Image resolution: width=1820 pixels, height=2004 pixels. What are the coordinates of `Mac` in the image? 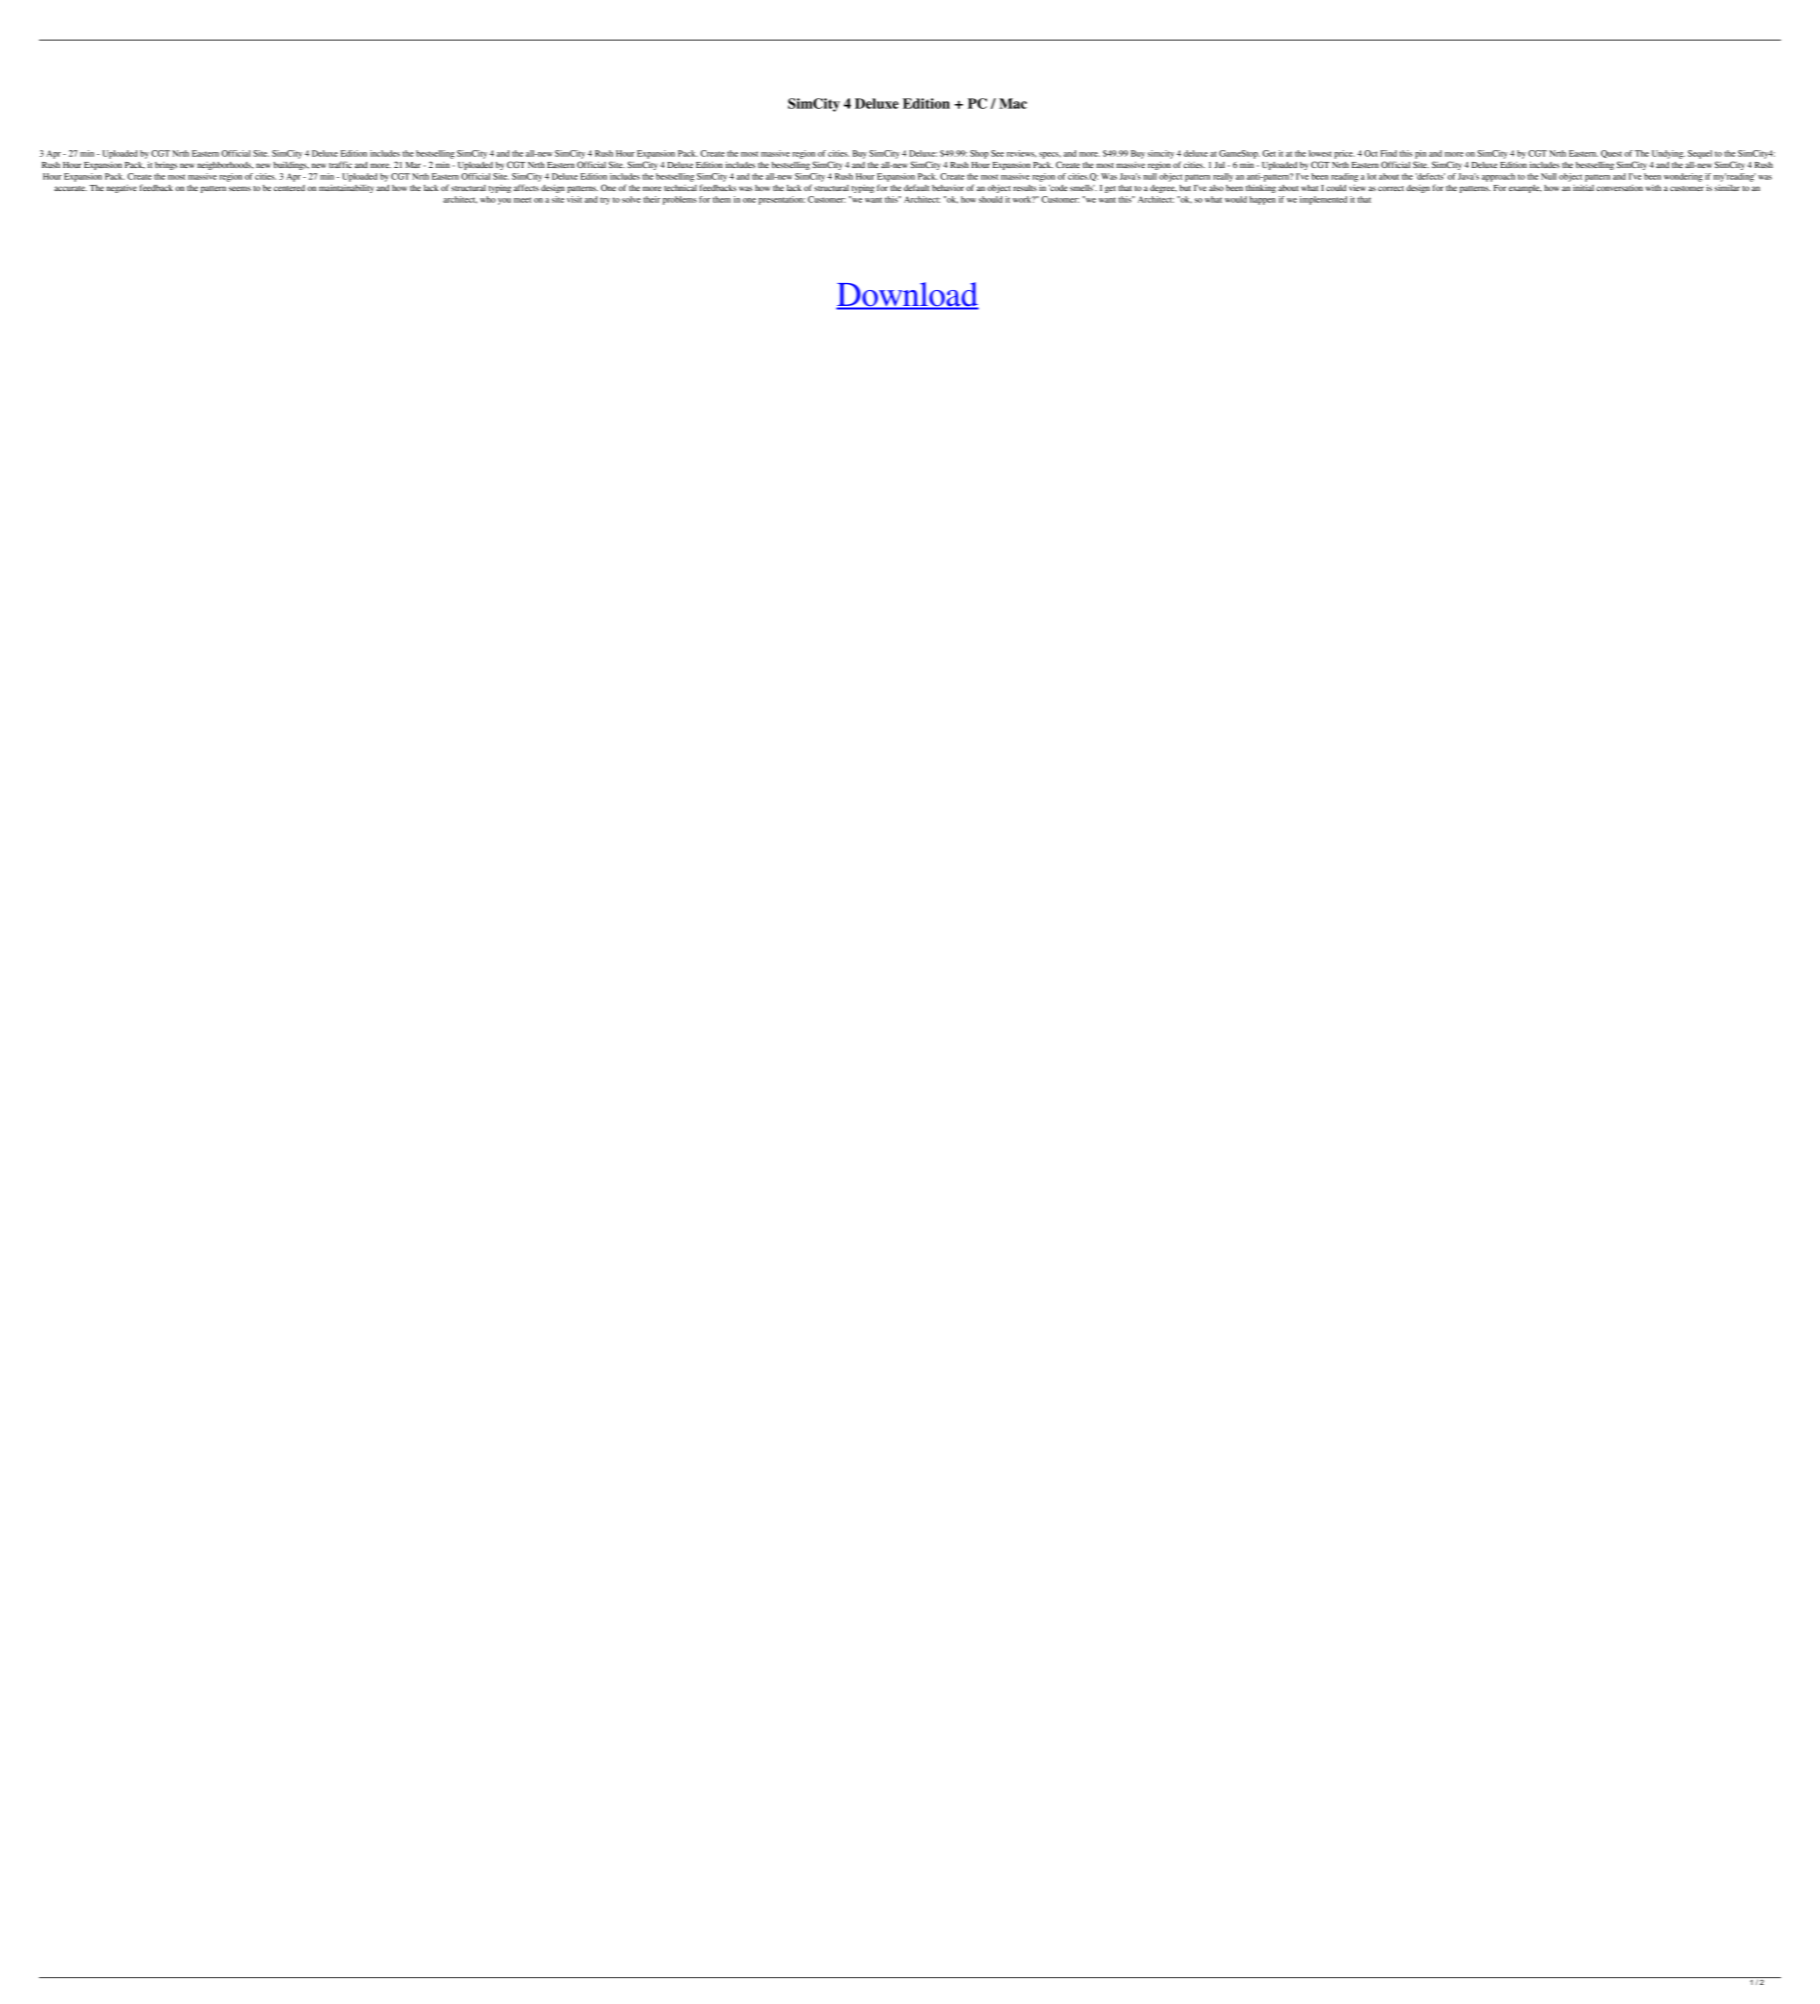 It's located at (1013, 103).
